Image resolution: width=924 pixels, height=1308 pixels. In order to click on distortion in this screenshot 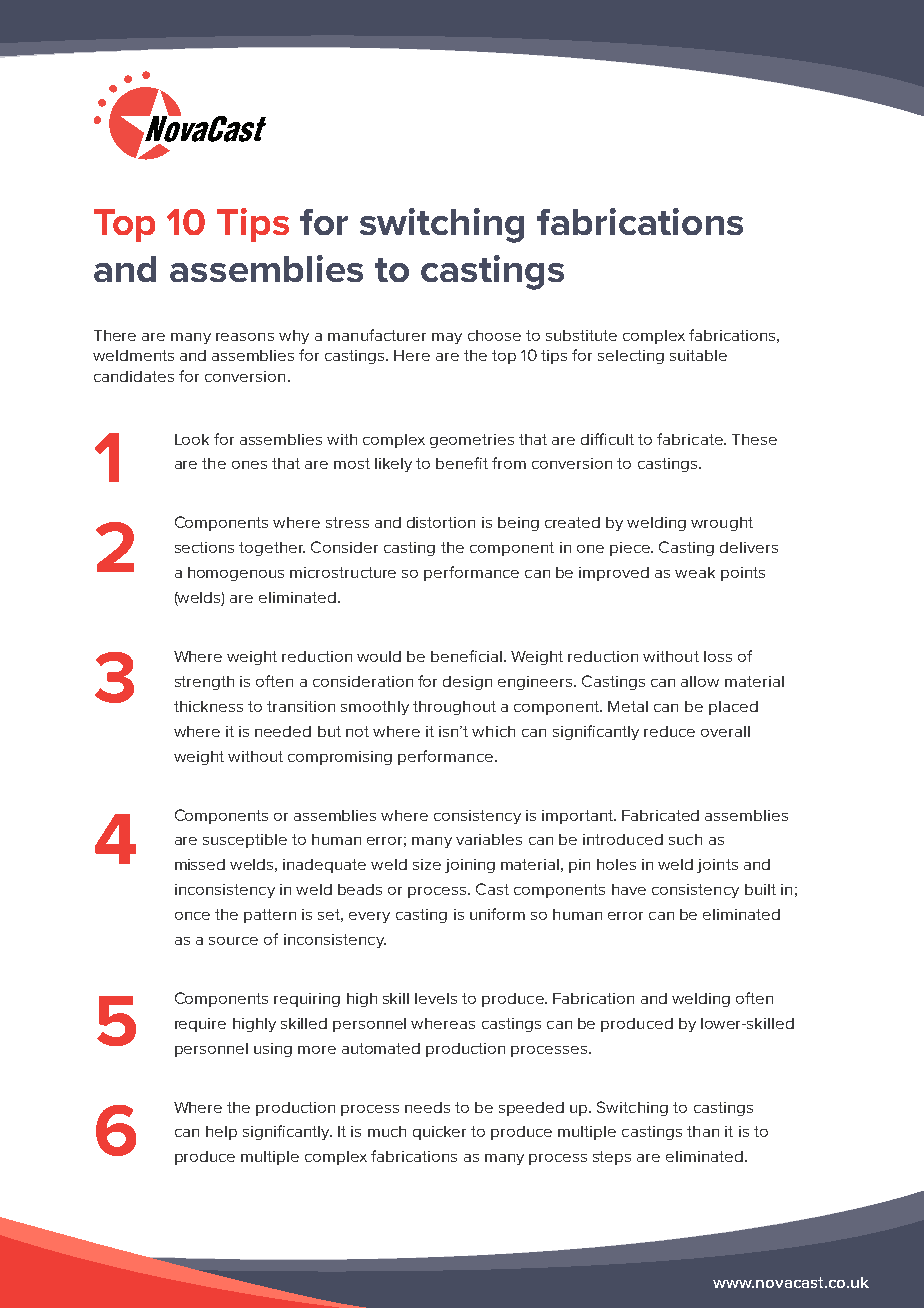, I will do `click(441, 522)`.
